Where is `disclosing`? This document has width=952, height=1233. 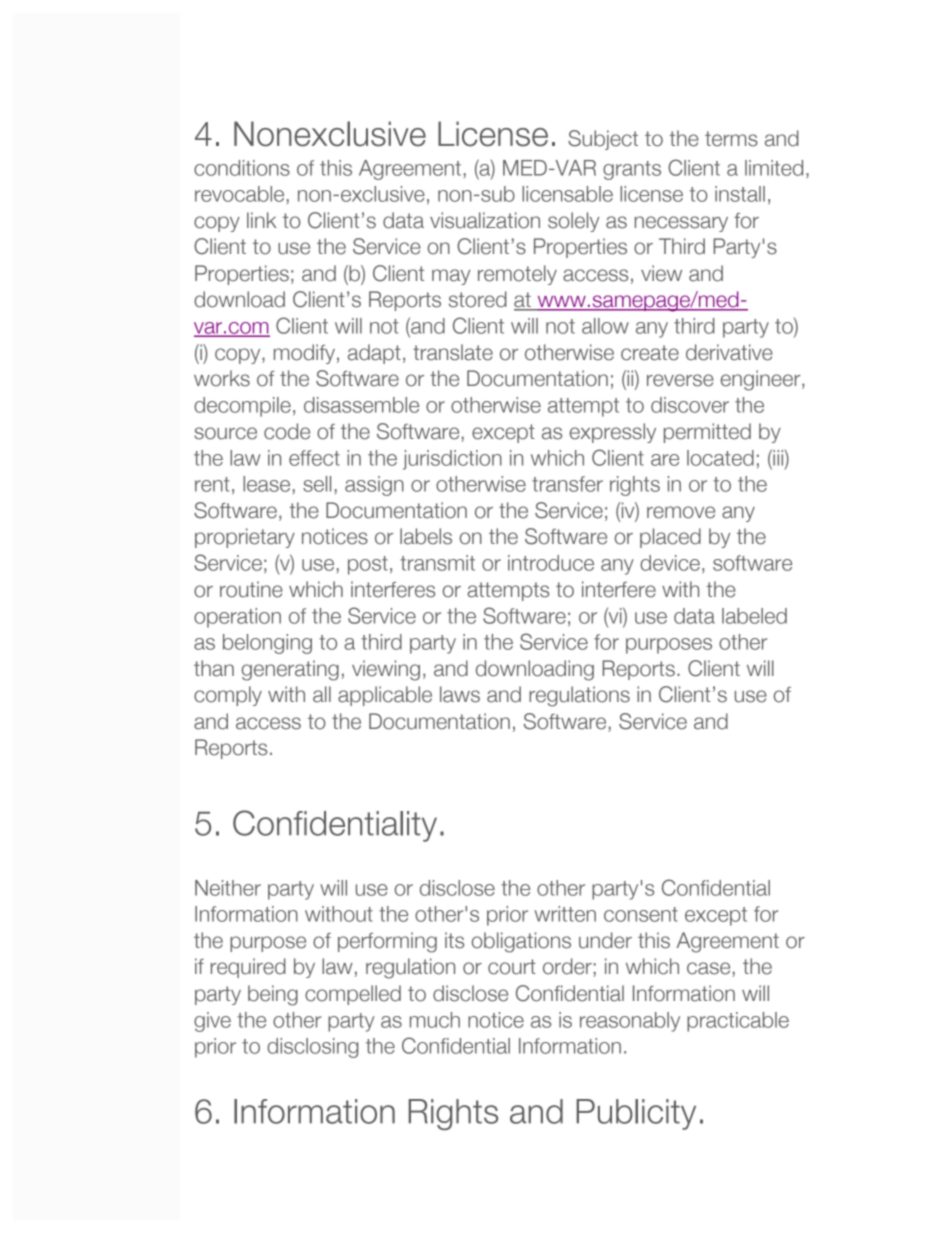 disclosing is located at coordinates (312, 1048).
